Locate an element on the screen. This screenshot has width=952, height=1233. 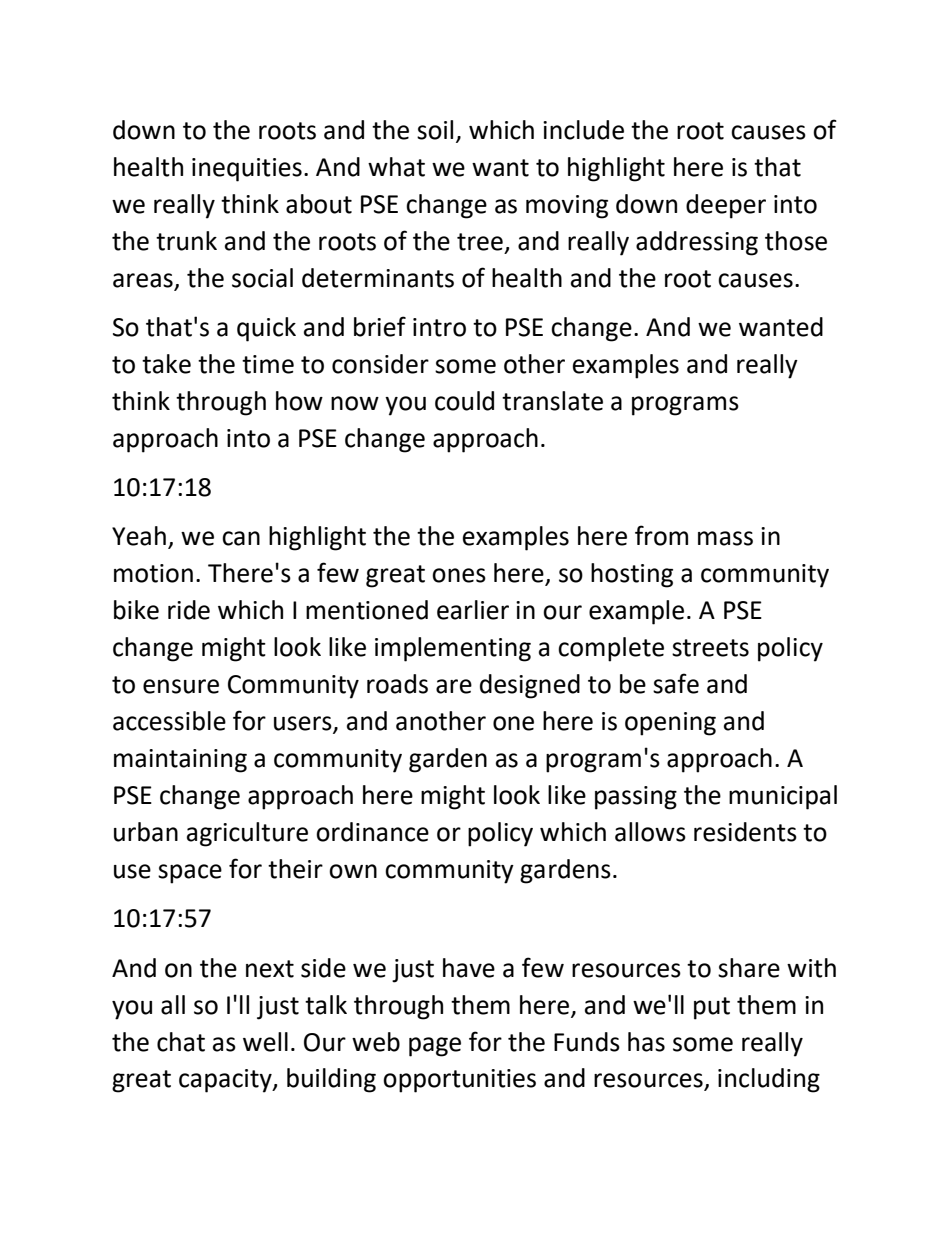
including is located at coordinates (769, 1080).
